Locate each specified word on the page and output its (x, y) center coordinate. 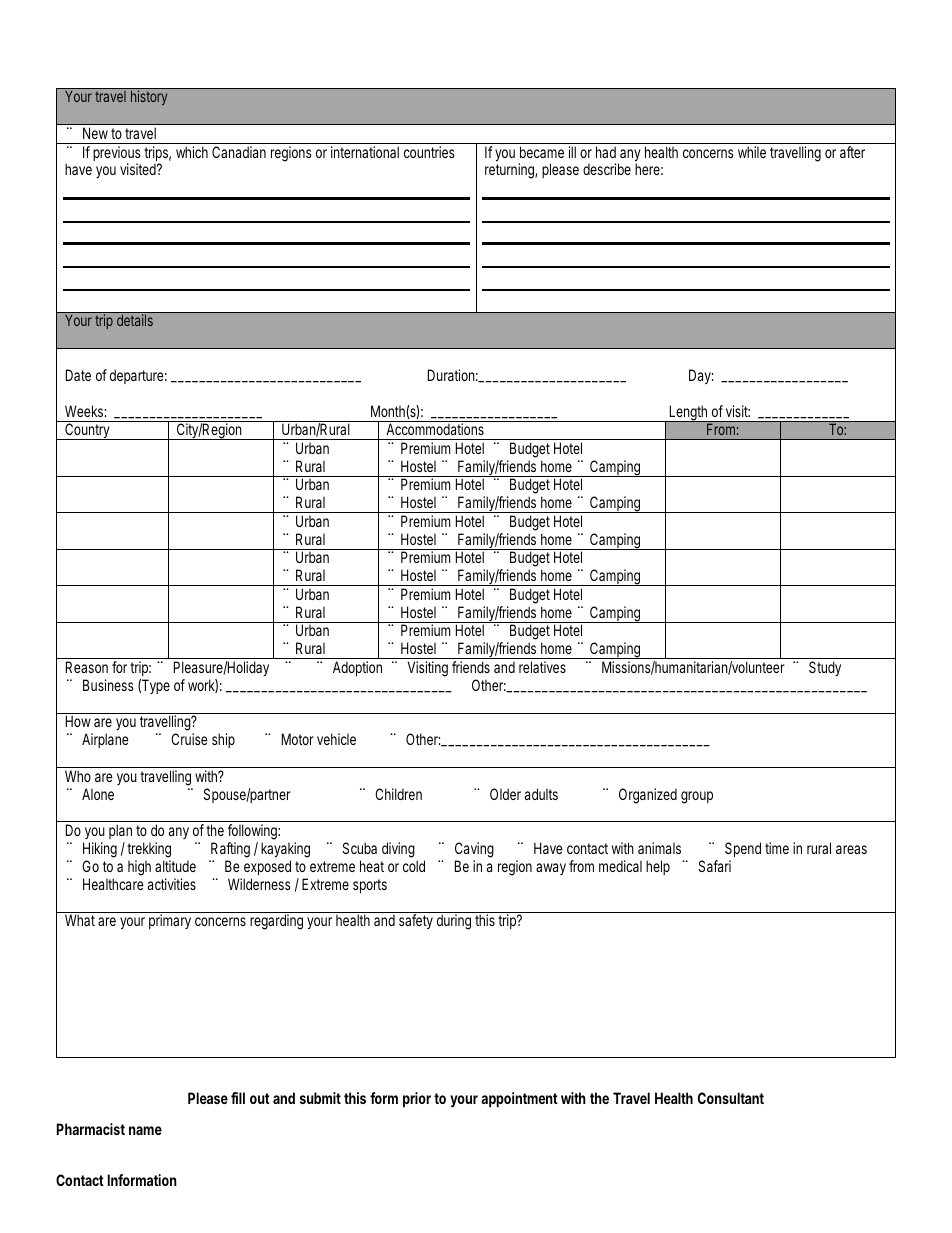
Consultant (731, 1098)
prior (417, 1099)
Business (108, 685)
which (192, 152)
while (752, 152)
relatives (542, 667)
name (145, 1130)
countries (429, 152)
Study (825, 668)
